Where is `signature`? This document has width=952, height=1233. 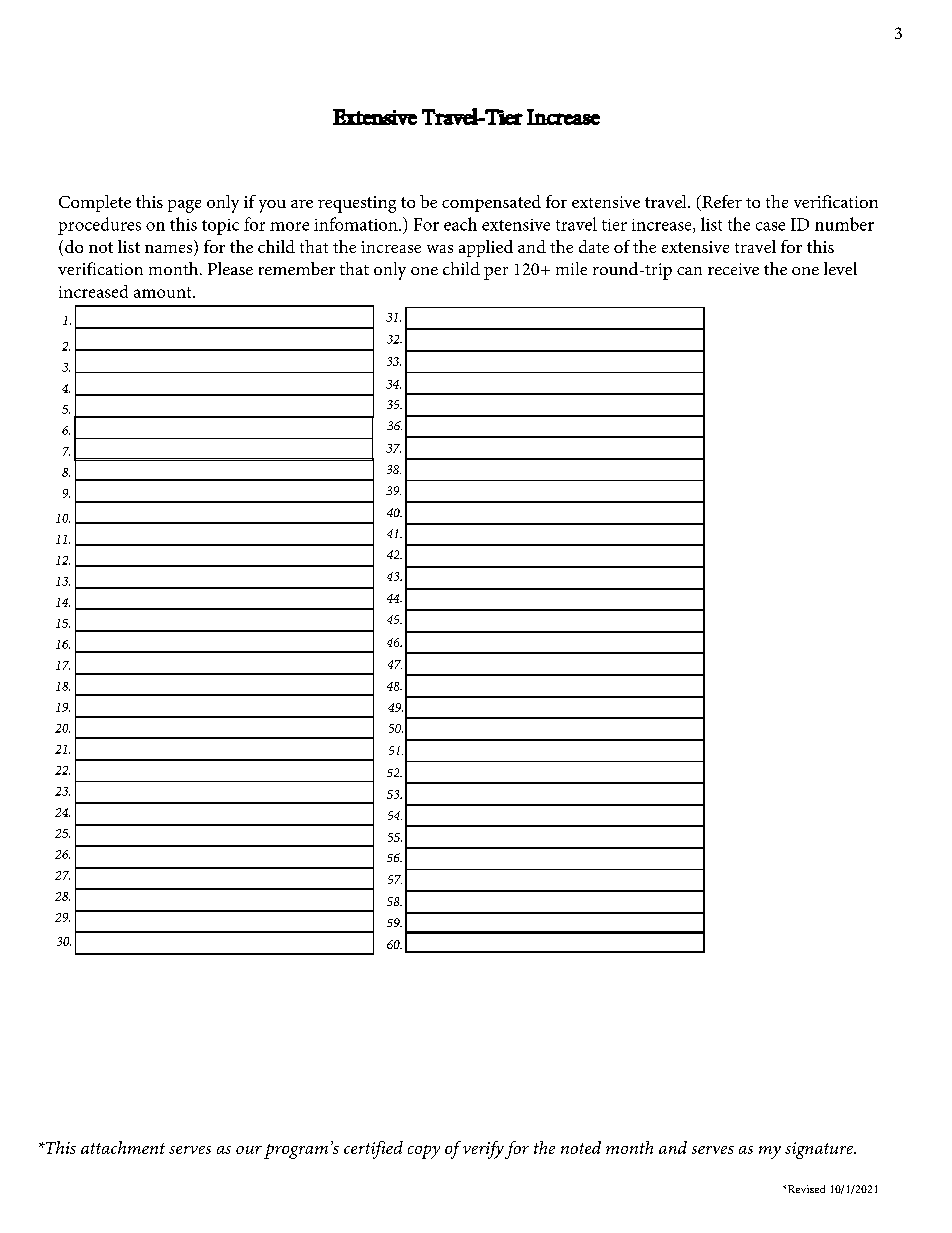 signature is located at coordinates (820, 1150).
